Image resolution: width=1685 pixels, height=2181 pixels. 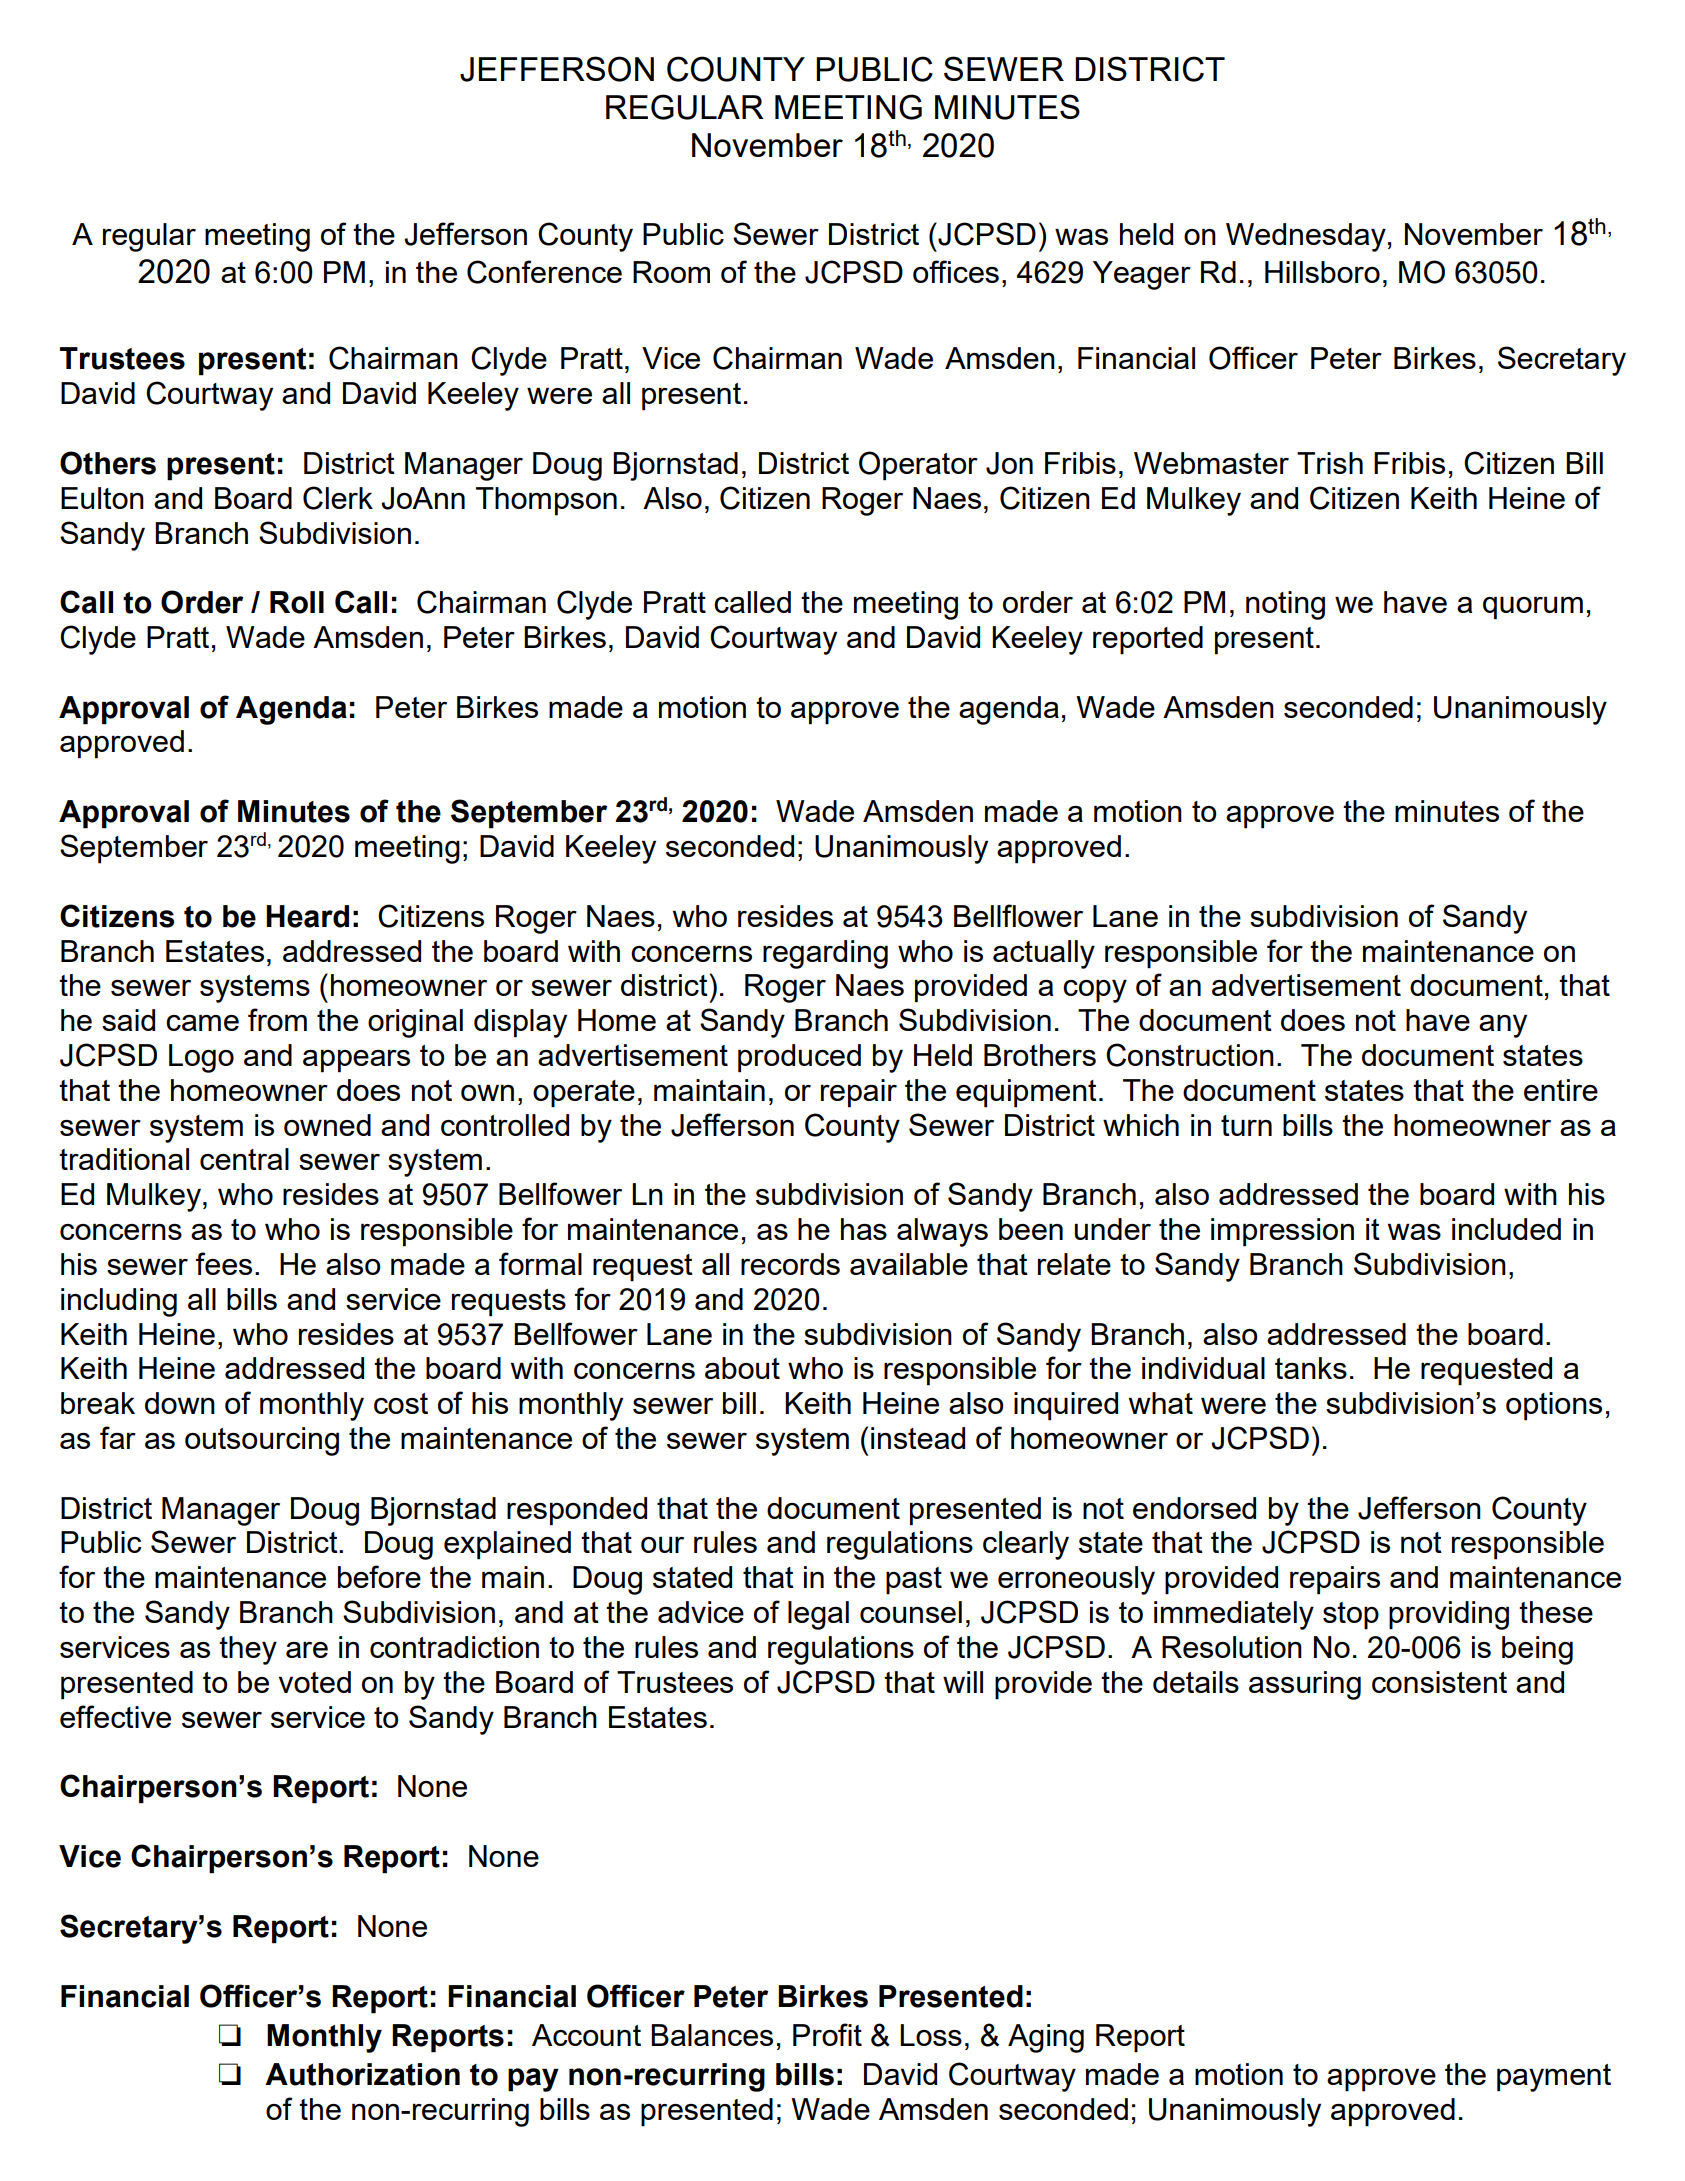 What do you see at coordinates (818, 1615) in the screenshot?
I see `legal` at bounding box center [818, 1615].
